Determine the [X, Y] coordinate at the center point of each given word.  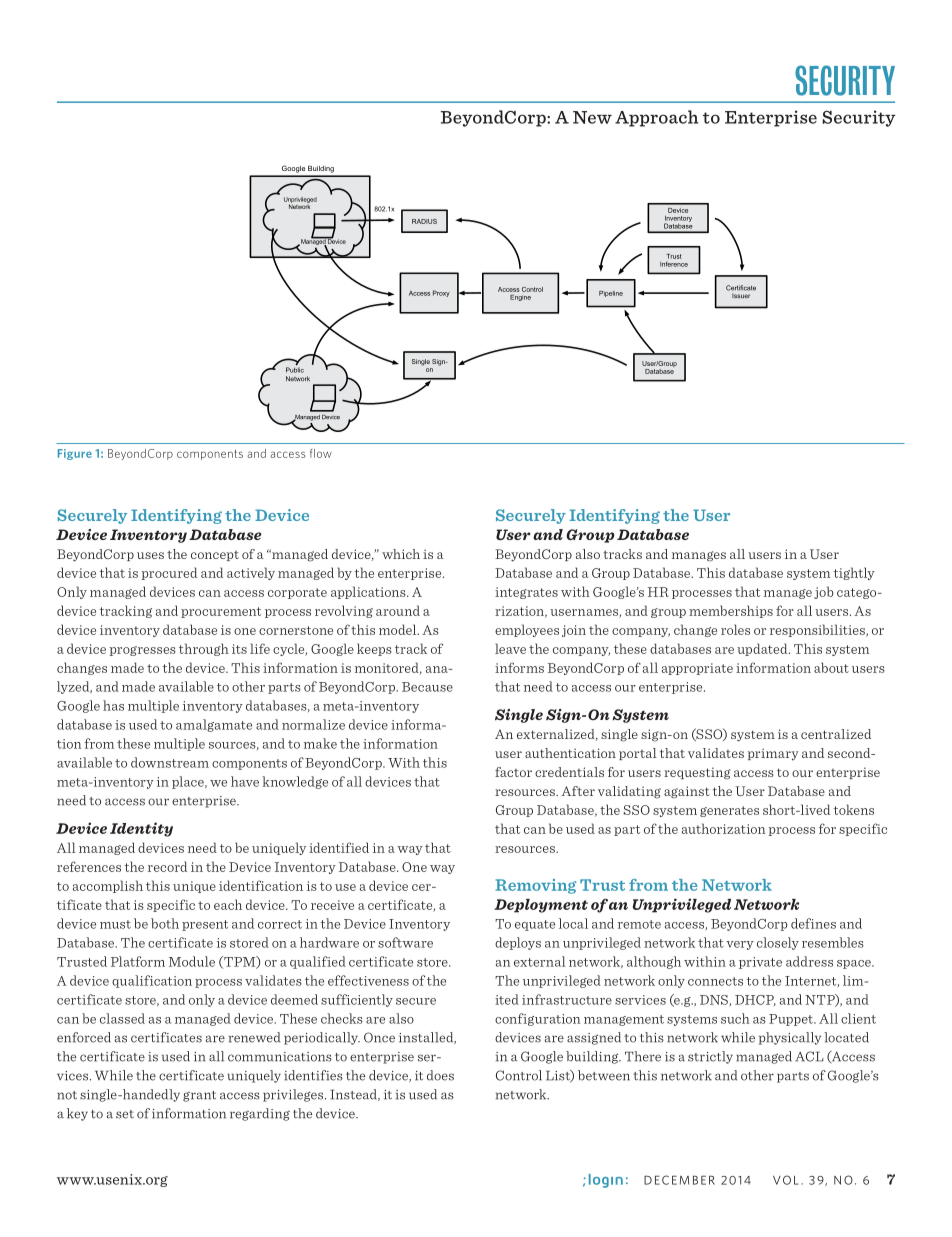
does [440, 1075]
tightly [854, 573]
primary [773, 754]
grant [199, 1096]
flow [321, 453]
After [578, 791]
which [401, 554]
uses [150, 555]
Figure [75, 454]
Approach [656, 118]
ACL [809, 1056]
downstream [170, 762]
